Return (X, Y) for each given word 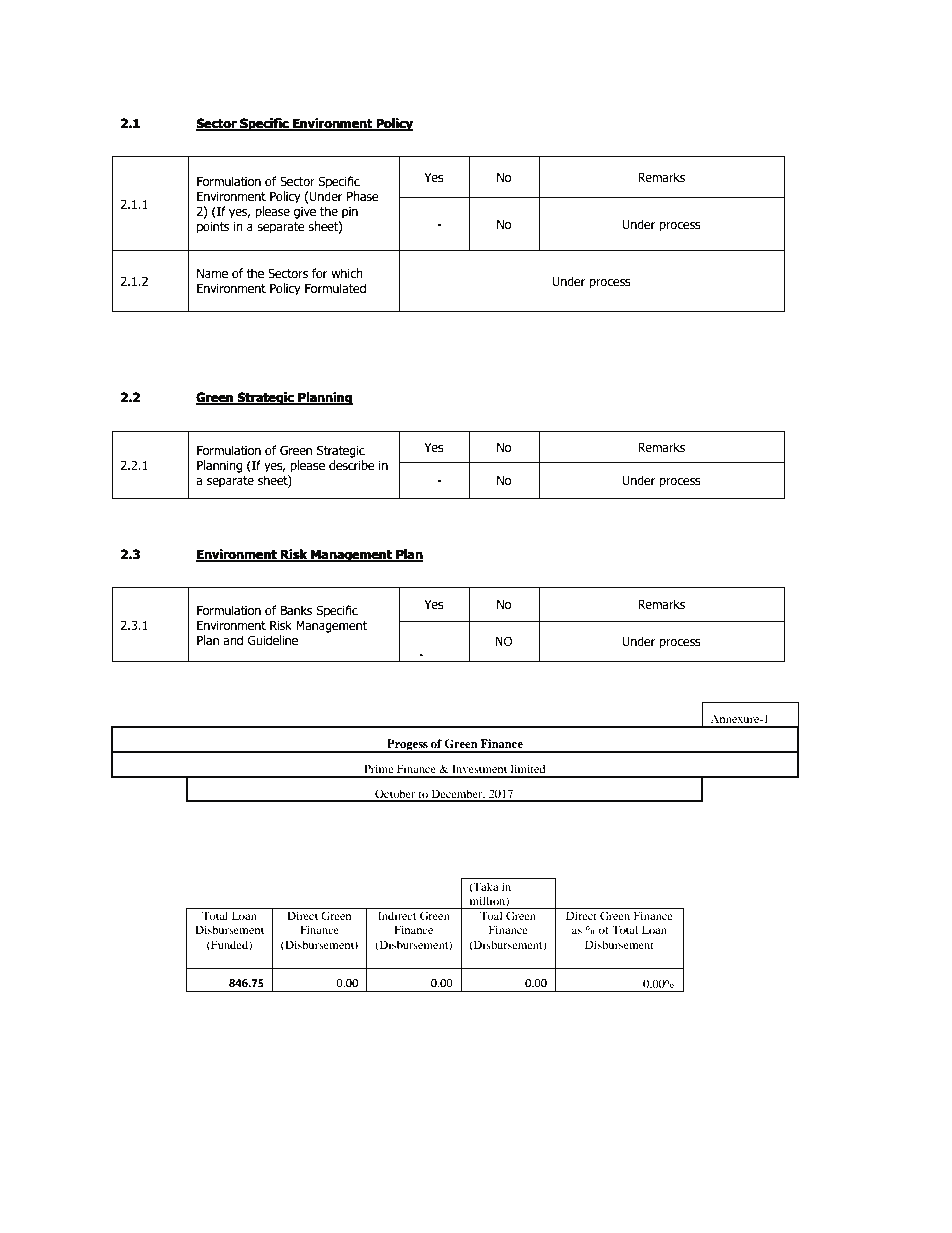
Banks (296, 610)
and (233, 640)
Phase (362, 196)
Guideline (273, 640)
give (305, 213)
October (395, 795)
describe (352, 465)
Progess (407, 746)
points (213, 228)
